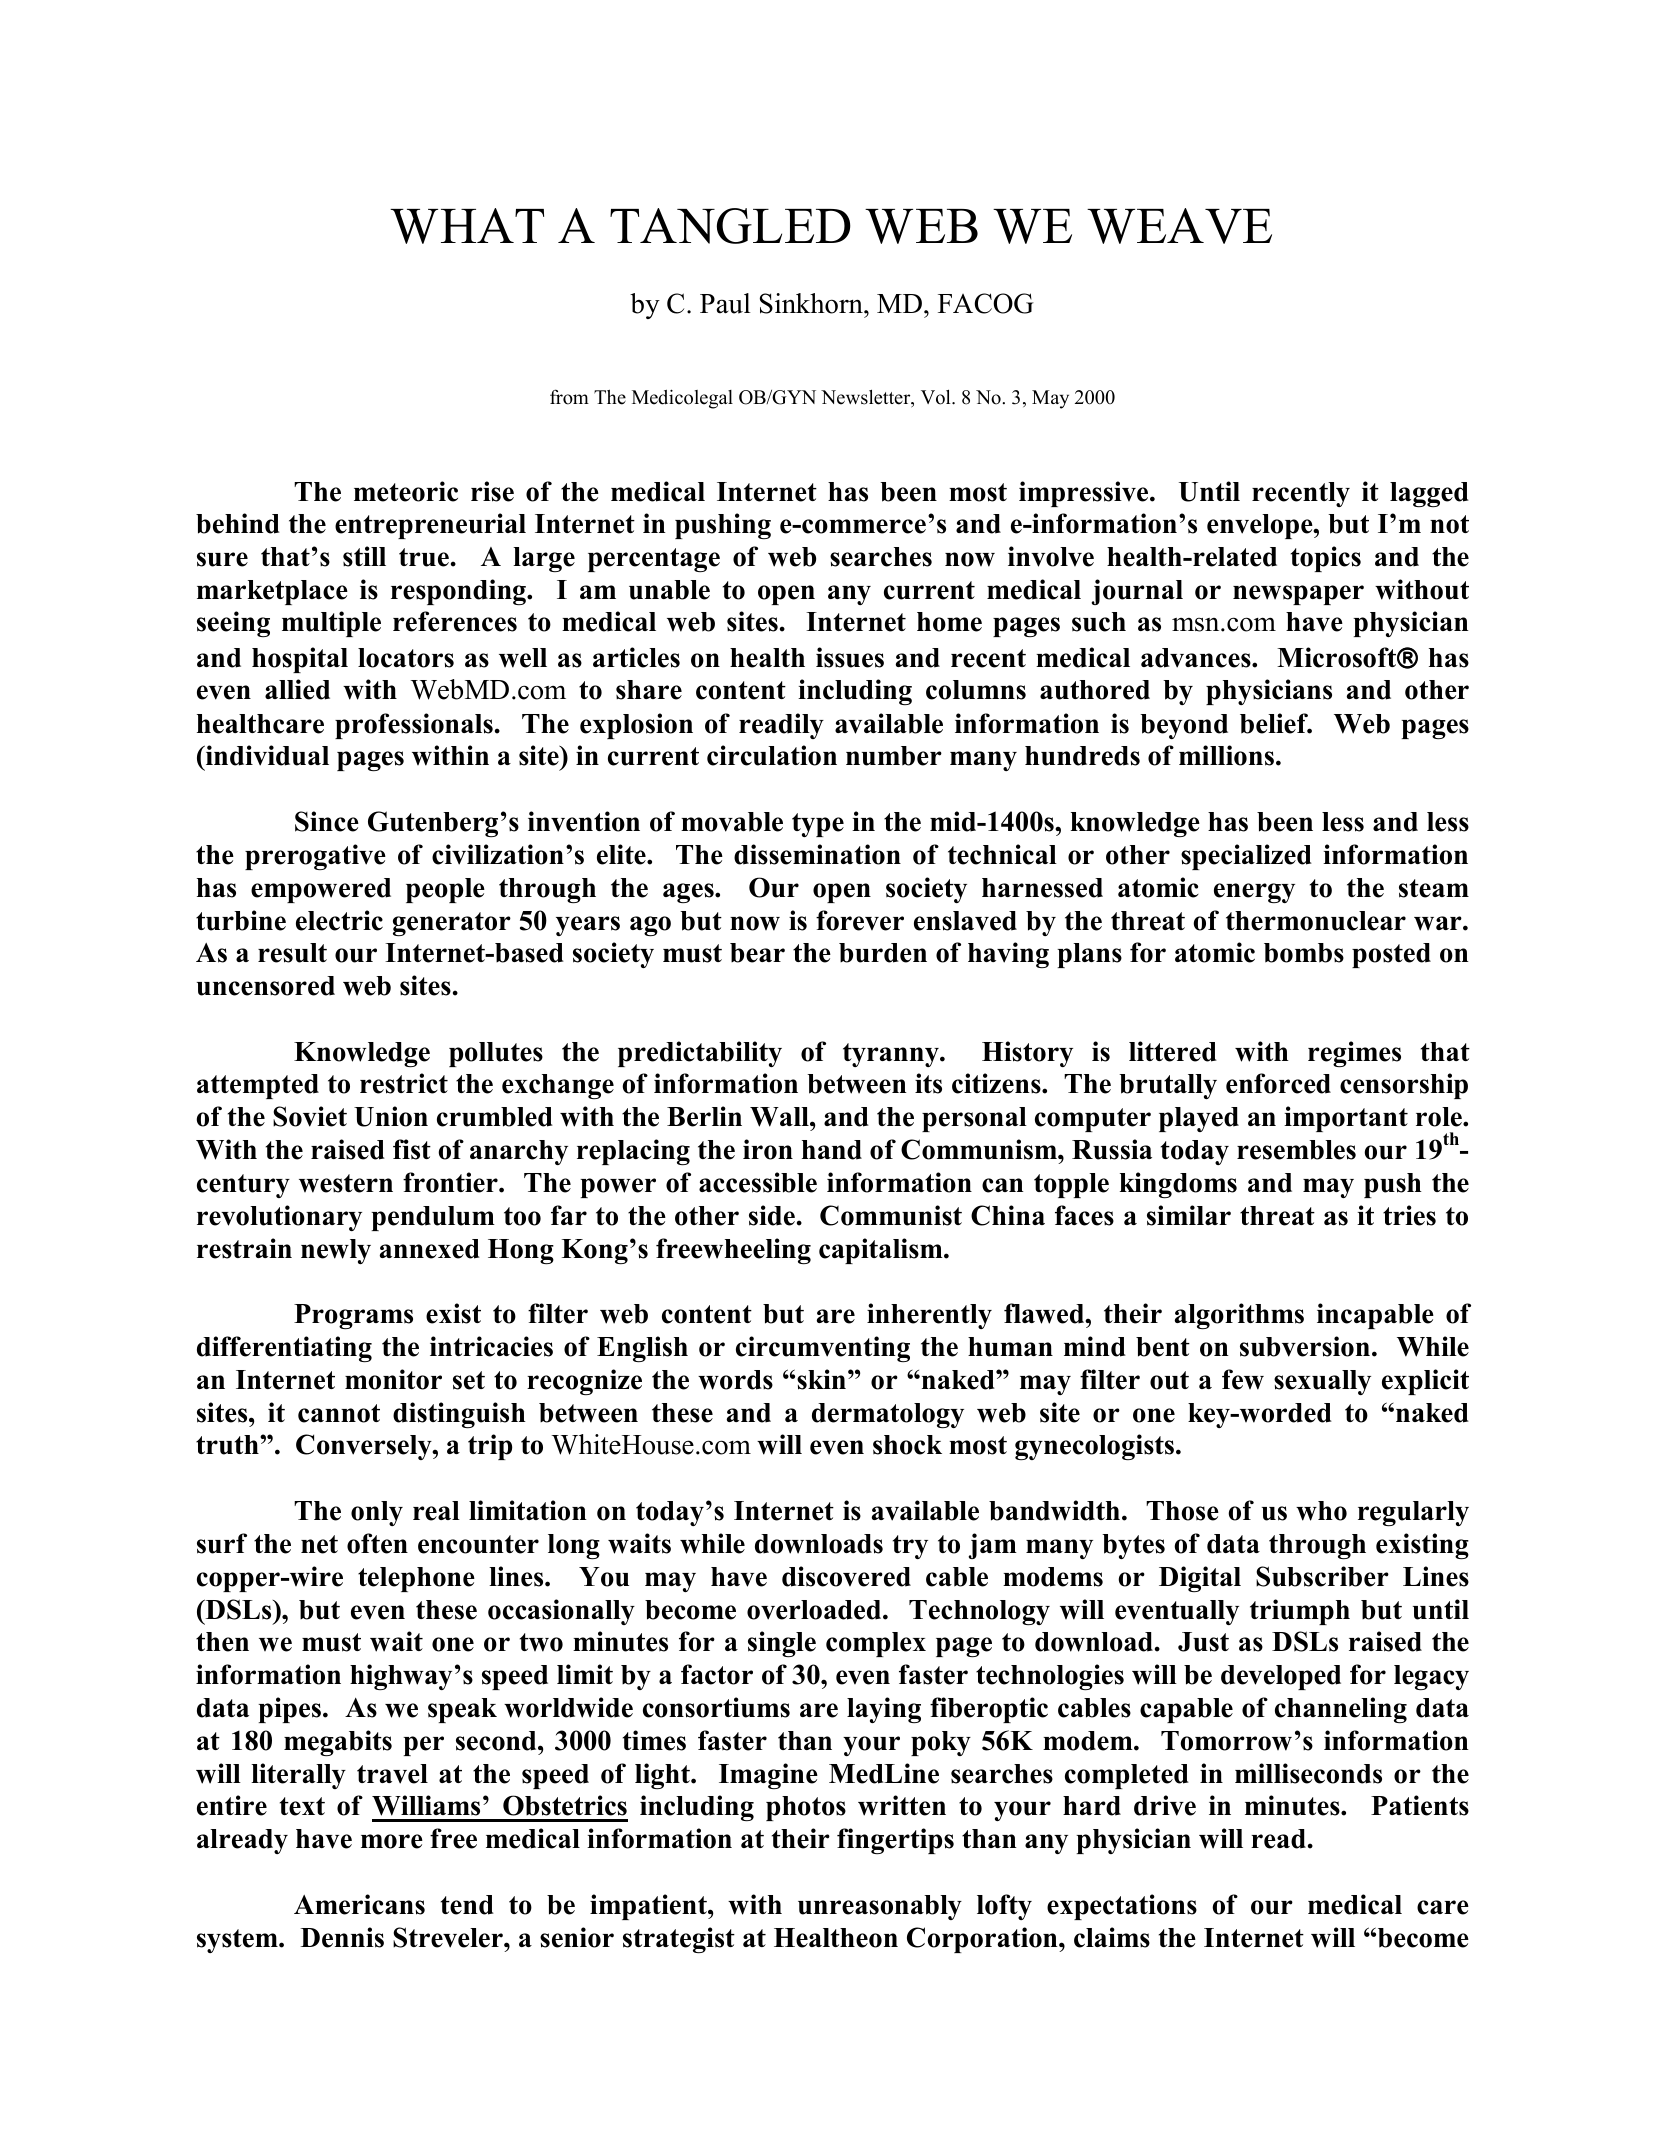 Image resolution: width=1665 pixels, height=2154 pixels. Describe the element at coordinates (1179, 226) in the document. I see `WEAVE` at that location.
